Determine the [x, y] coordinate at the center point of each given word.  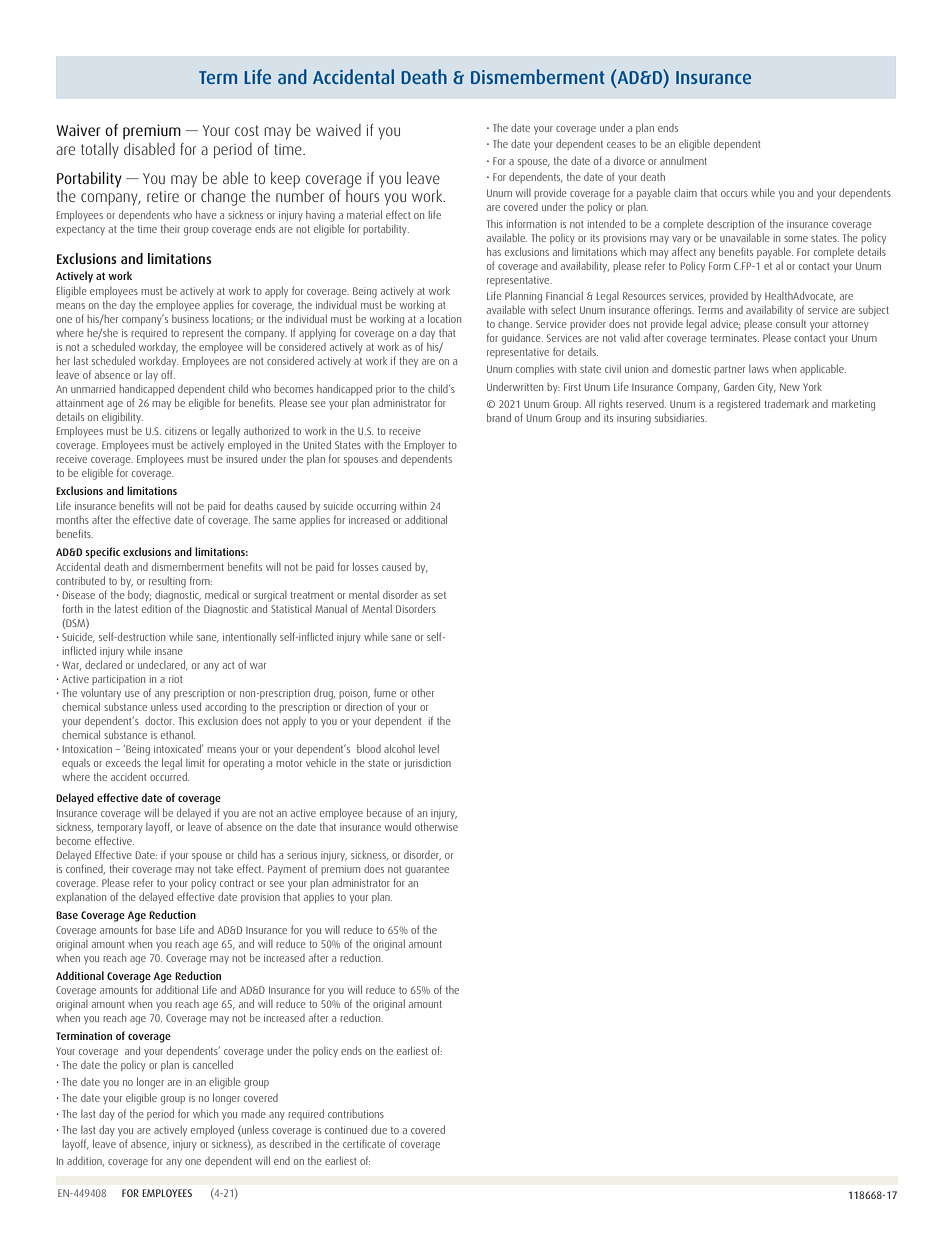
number [300, 196]
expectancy [80, 230]
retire [163, 196]
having [320, 216]
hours [362, 196]
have [206, 214]
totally [100, 151]
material [364, 214]
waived [338, 130]
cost [247, 130]
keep [285, 180]
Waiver [78, 130]
